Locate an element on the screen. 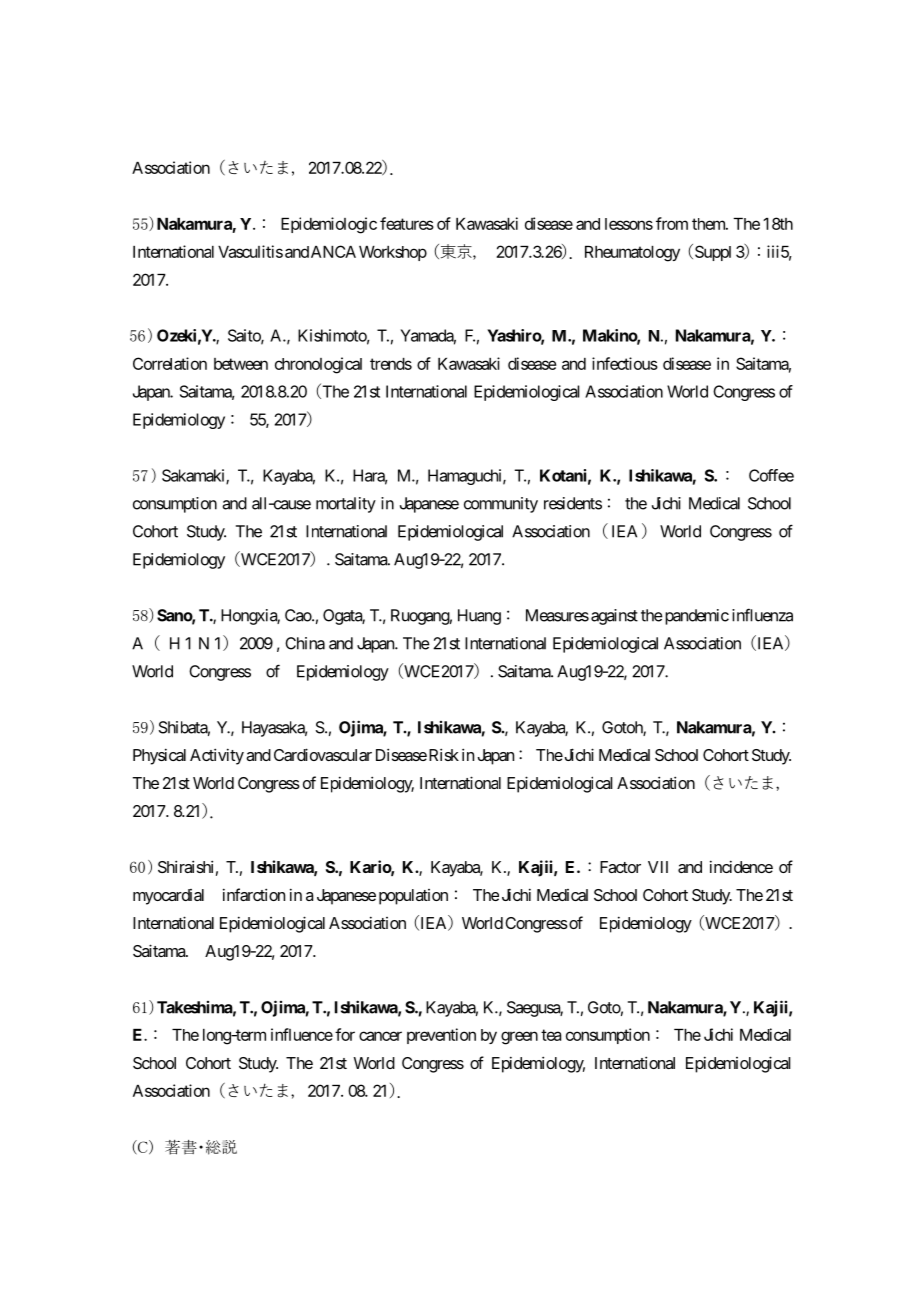 This screenshot has height=1308, width=924. Workshop is located at coordinates (393, 253).
